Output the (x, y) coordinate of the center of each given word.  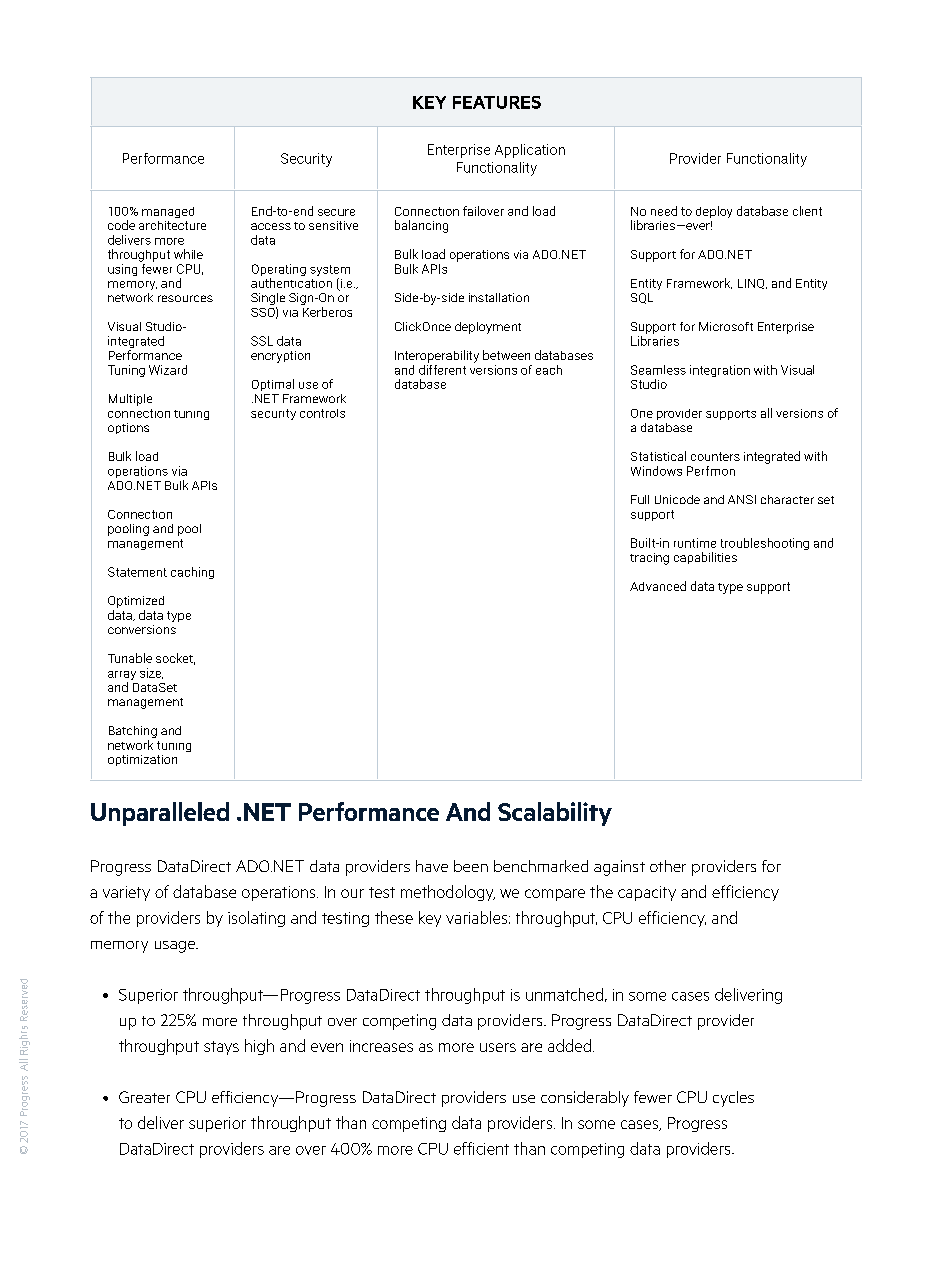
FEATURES (497, 102)
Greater (144, 1097)
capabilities (705, 558)
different (442, 368)
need (664, 211)
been (471, 866)
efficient (481, 1148)
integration (720, 371)
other (668, 866)
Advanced (658, 586)
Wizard (168, 370)
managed (168, 212)
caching (192, 573)
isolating (256, 919)
